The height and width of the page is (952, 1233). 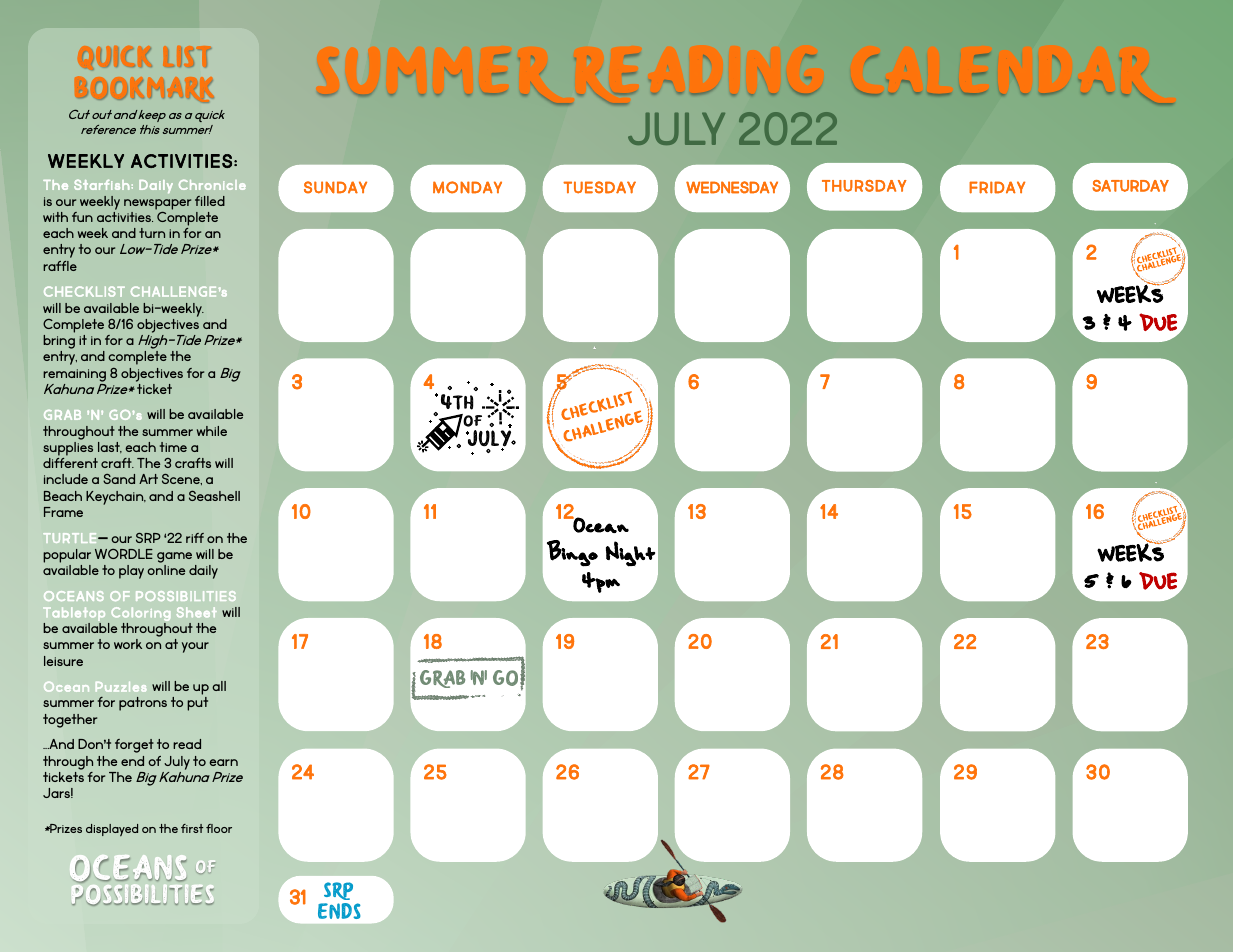 I want to click on Sheet, so click(x=197, y=612).
